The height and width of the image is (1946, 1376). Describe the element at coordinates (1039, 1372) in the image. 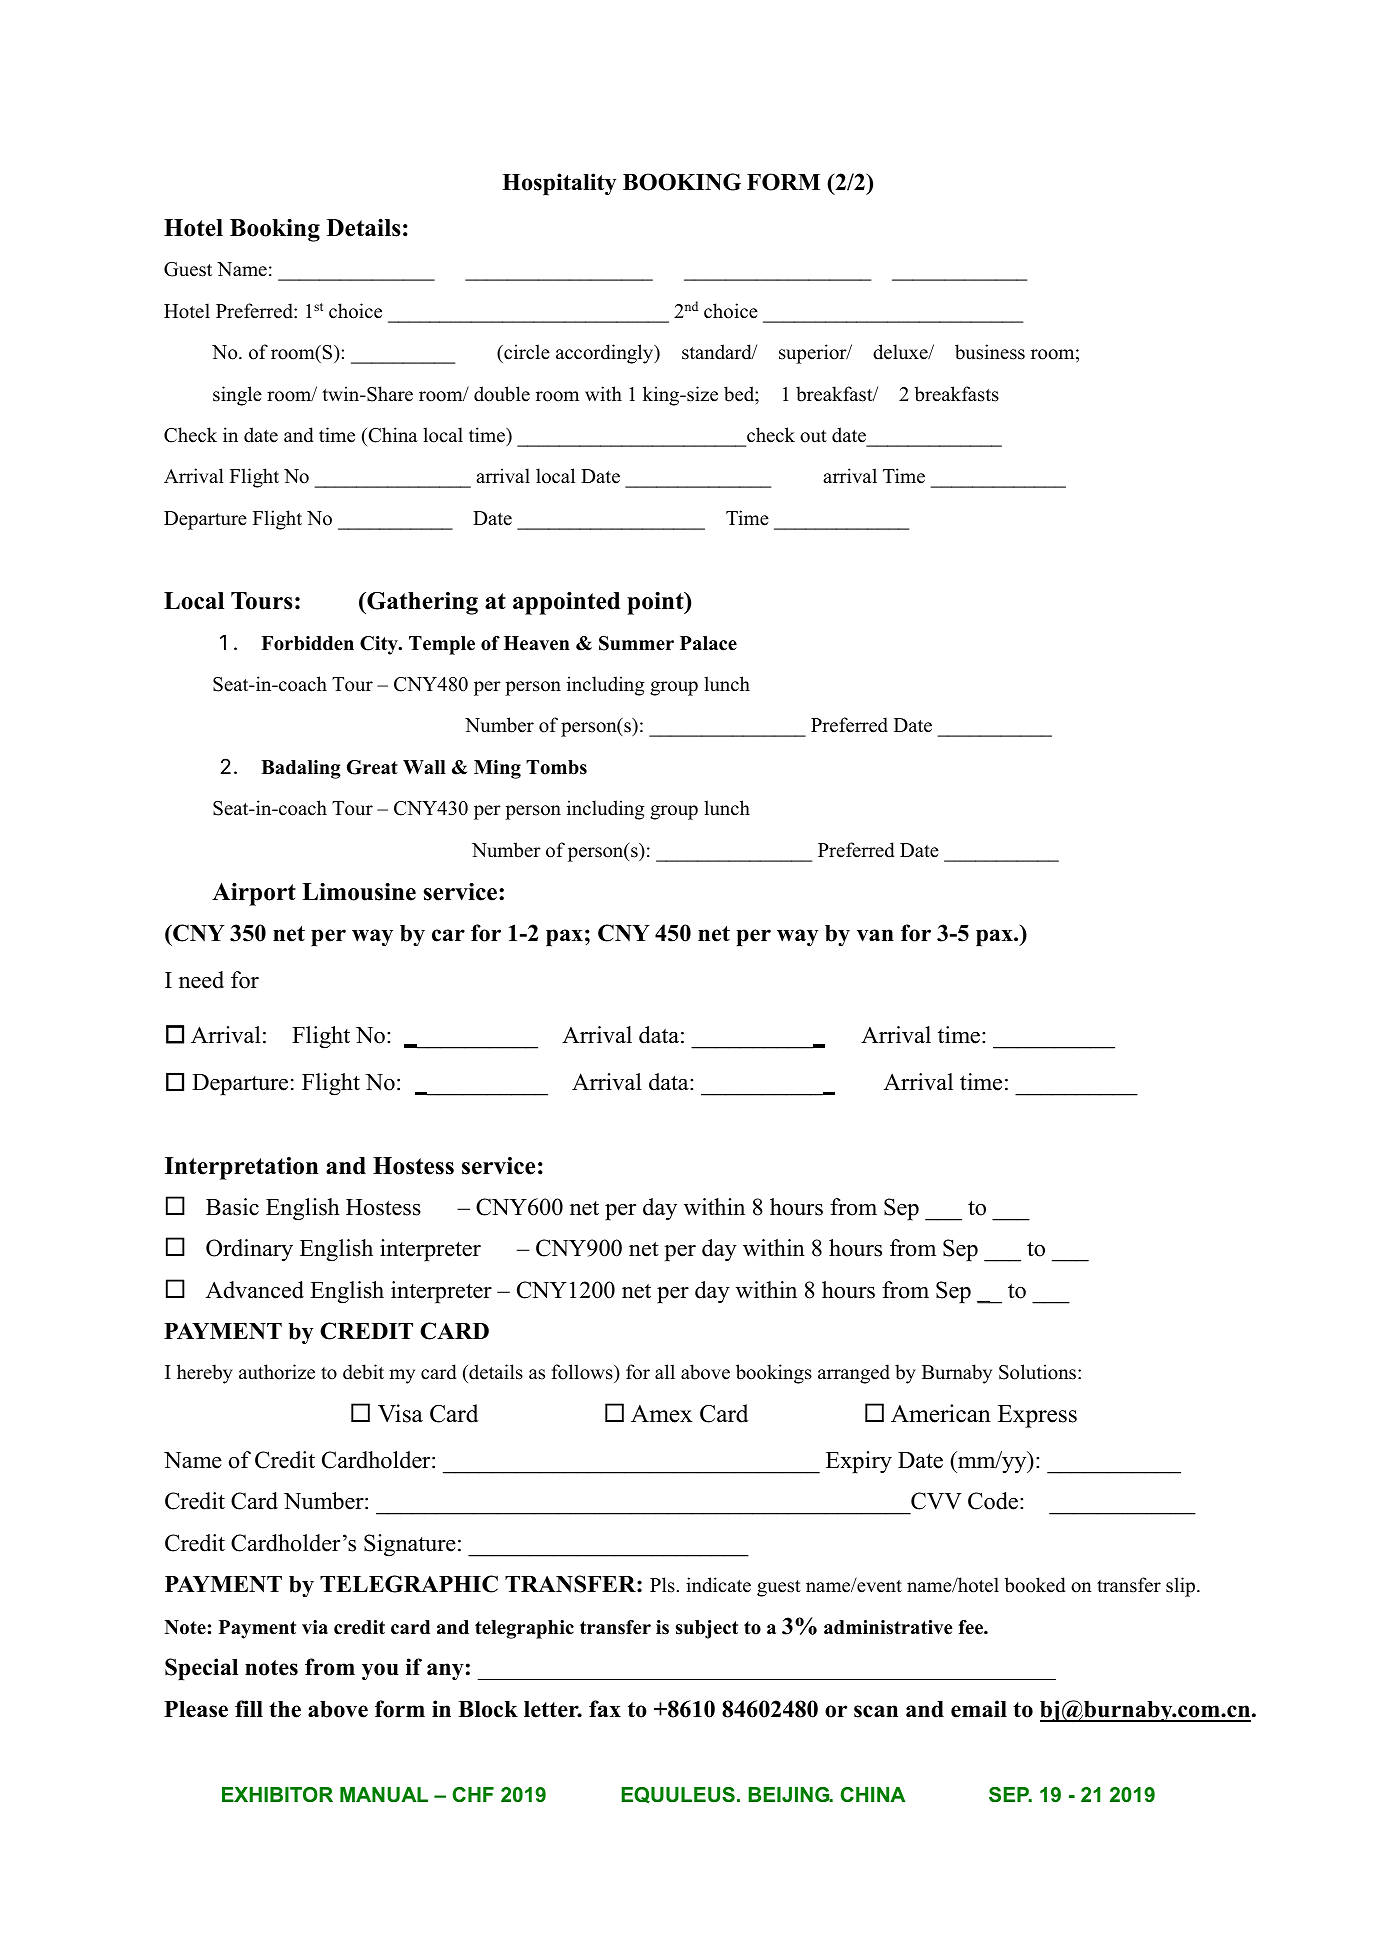

I see `Solutions` at that location.
